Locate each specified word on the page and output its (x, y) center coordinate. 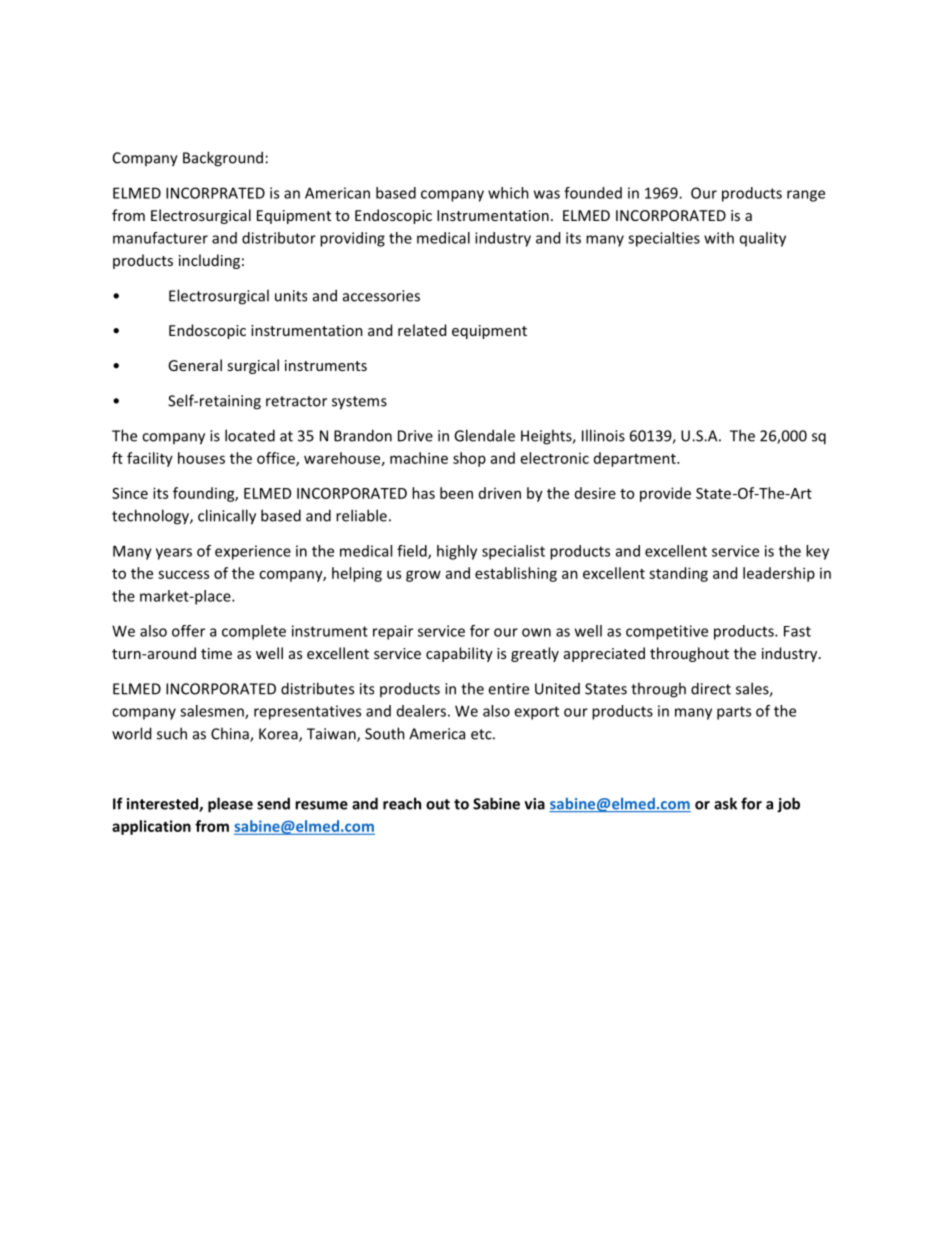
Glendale (484, 435)
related (422, 330)
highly (457, 552)
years (174, 554)
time (216, 653)
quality (763, 239)
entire (508, 689)
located (250, 435)
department (636, 459)
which (508, 193)
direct (711, 688)
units (291, 296)
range (806, 196)
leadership (779, 574)
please (230, 805)
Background (223, 159)
